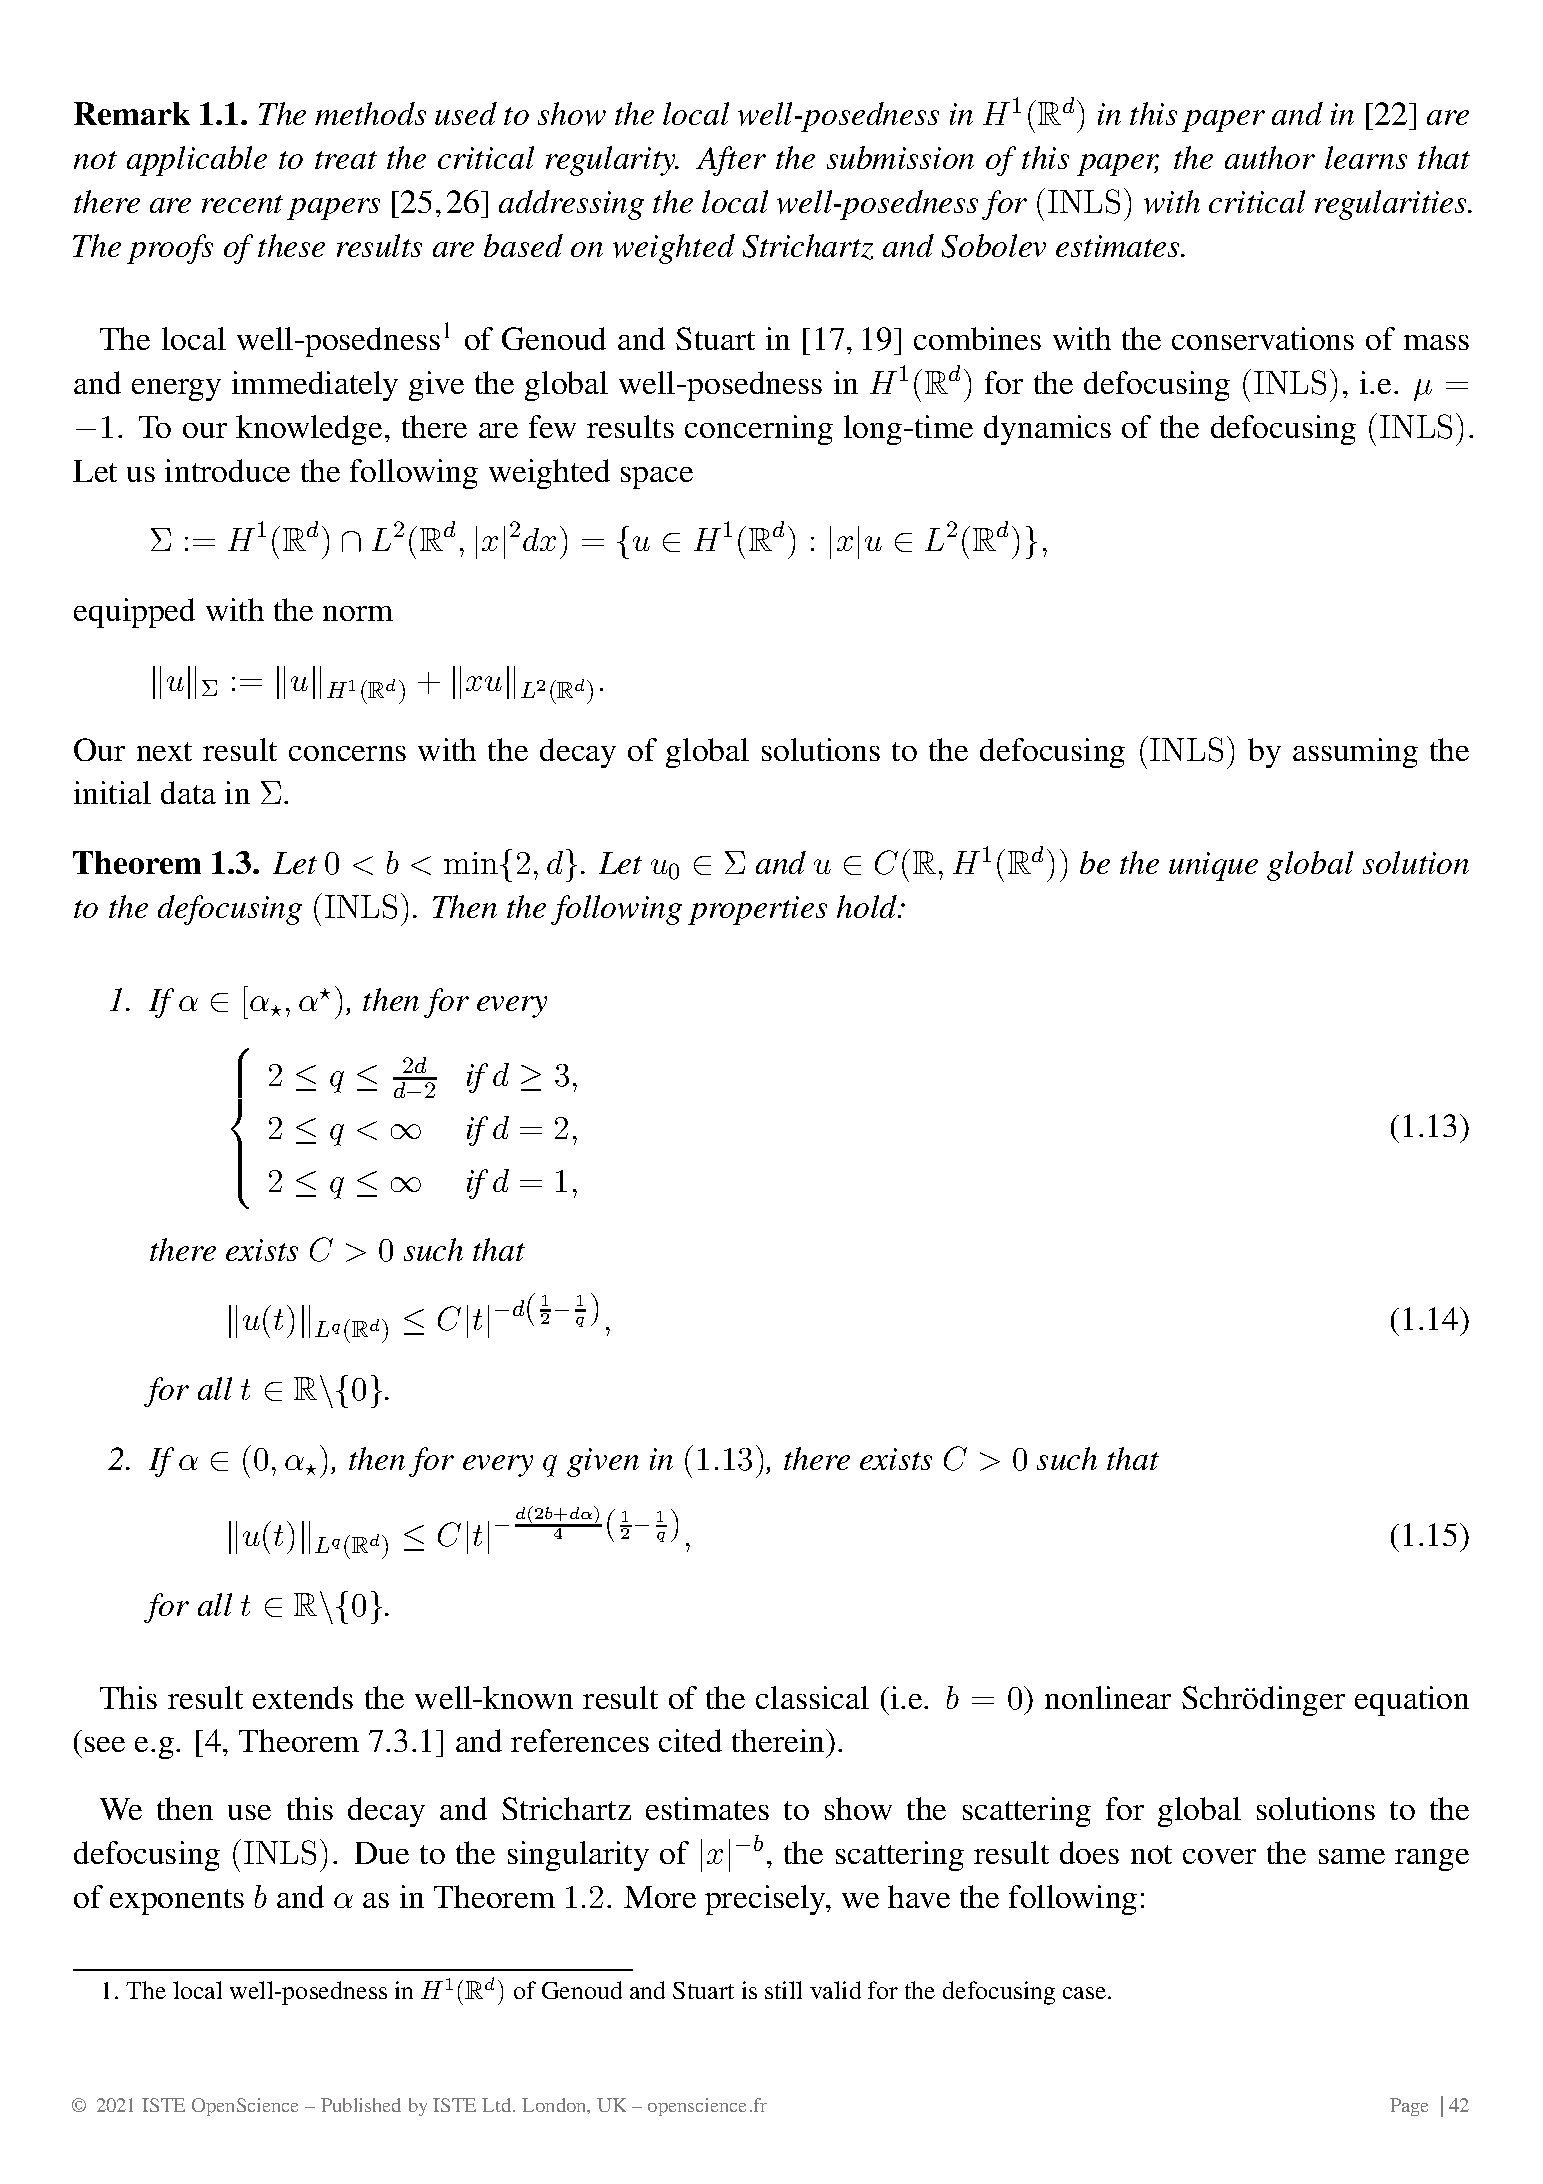 The height and width of the screenshot is (2184, 1543). What do you see at coordinates (757, 910) in the screenshot?
I see `properties` at bounding box center [757, 910].
